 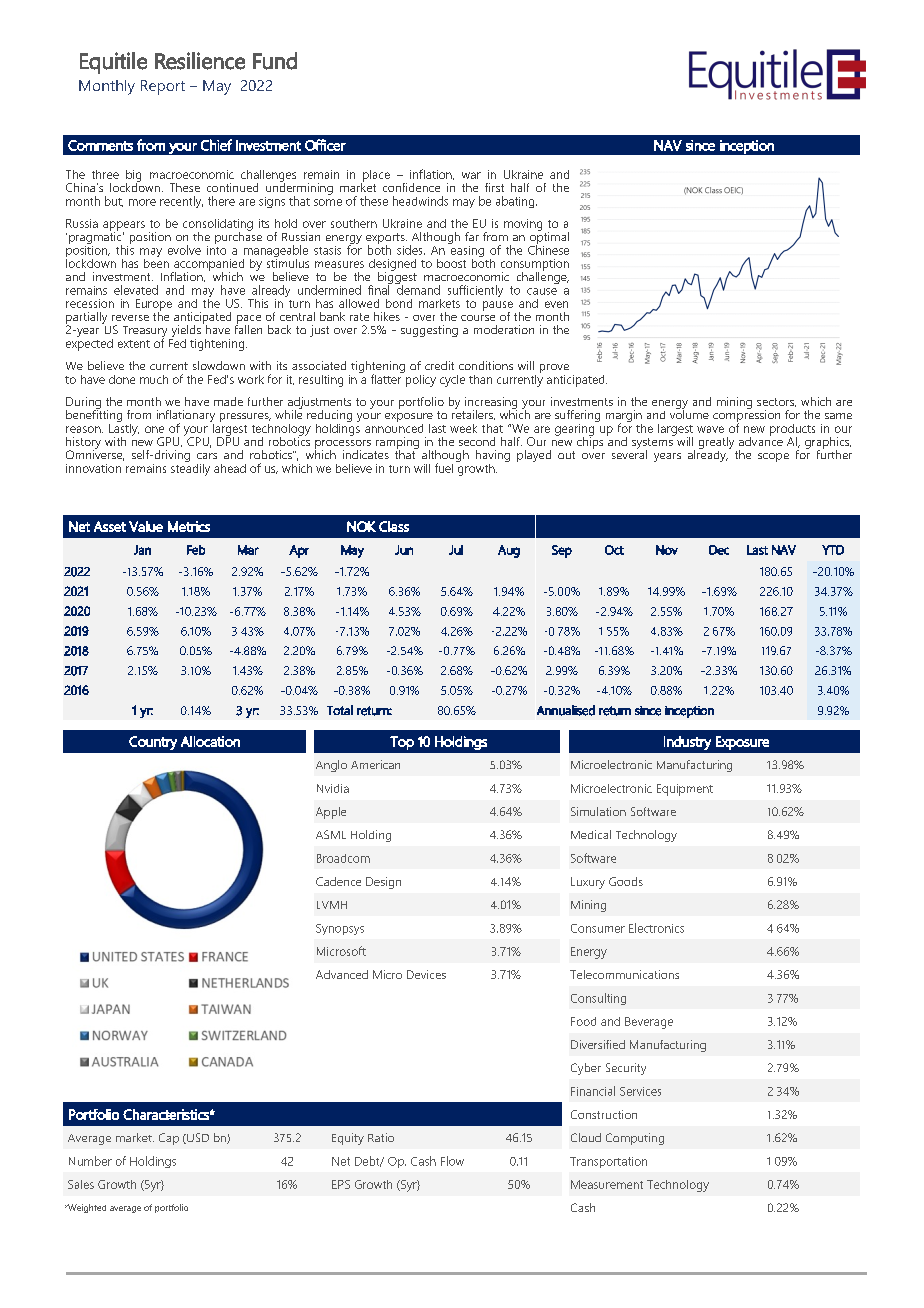 I want to click on first, so click(x=494, y=187).
